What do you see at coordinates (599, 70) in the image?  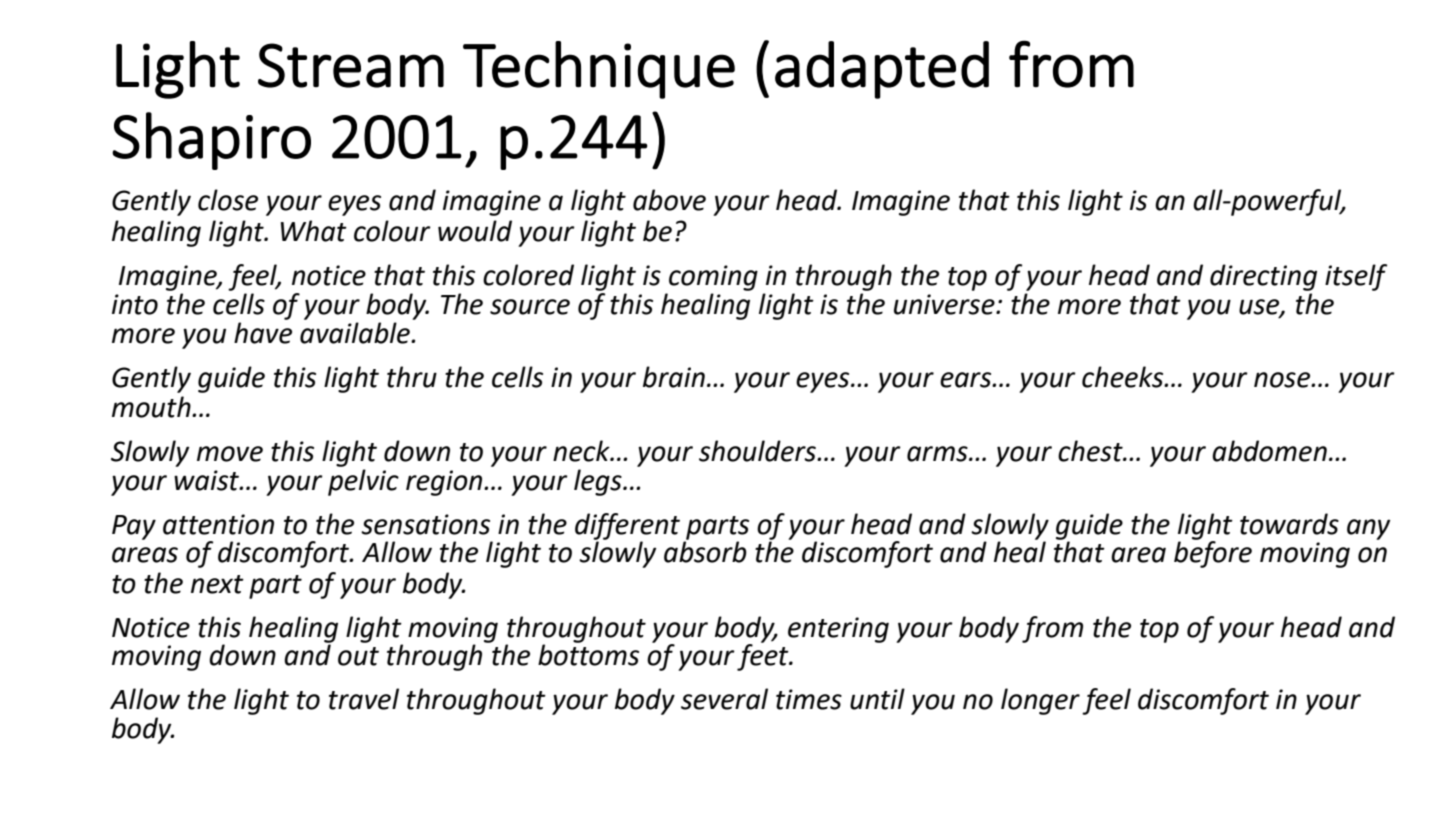 I see `Technique` at bounding box center [599, 70].
